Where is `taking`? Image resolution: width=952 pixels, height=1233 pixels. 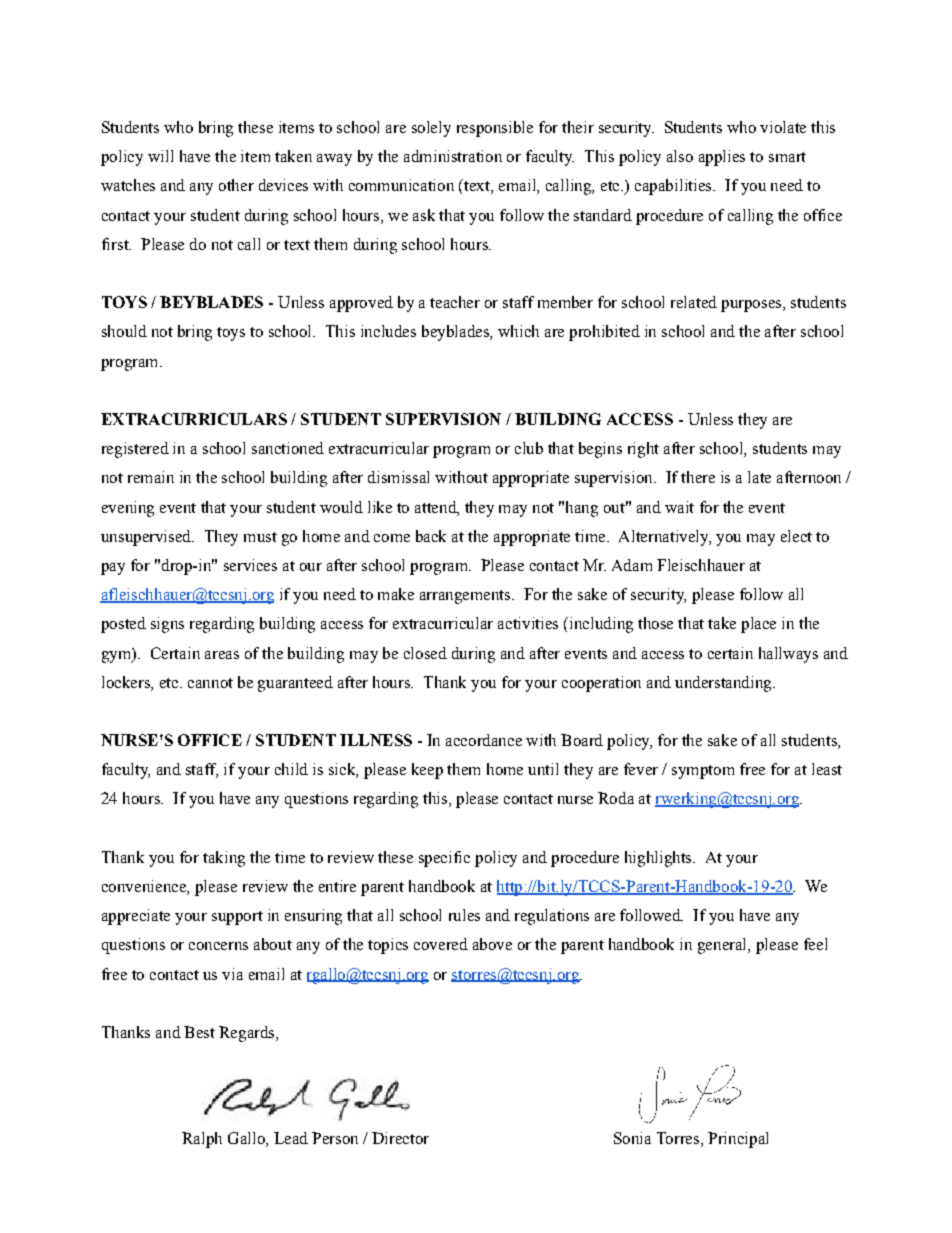 taking is located at coordinates (224, 859).
